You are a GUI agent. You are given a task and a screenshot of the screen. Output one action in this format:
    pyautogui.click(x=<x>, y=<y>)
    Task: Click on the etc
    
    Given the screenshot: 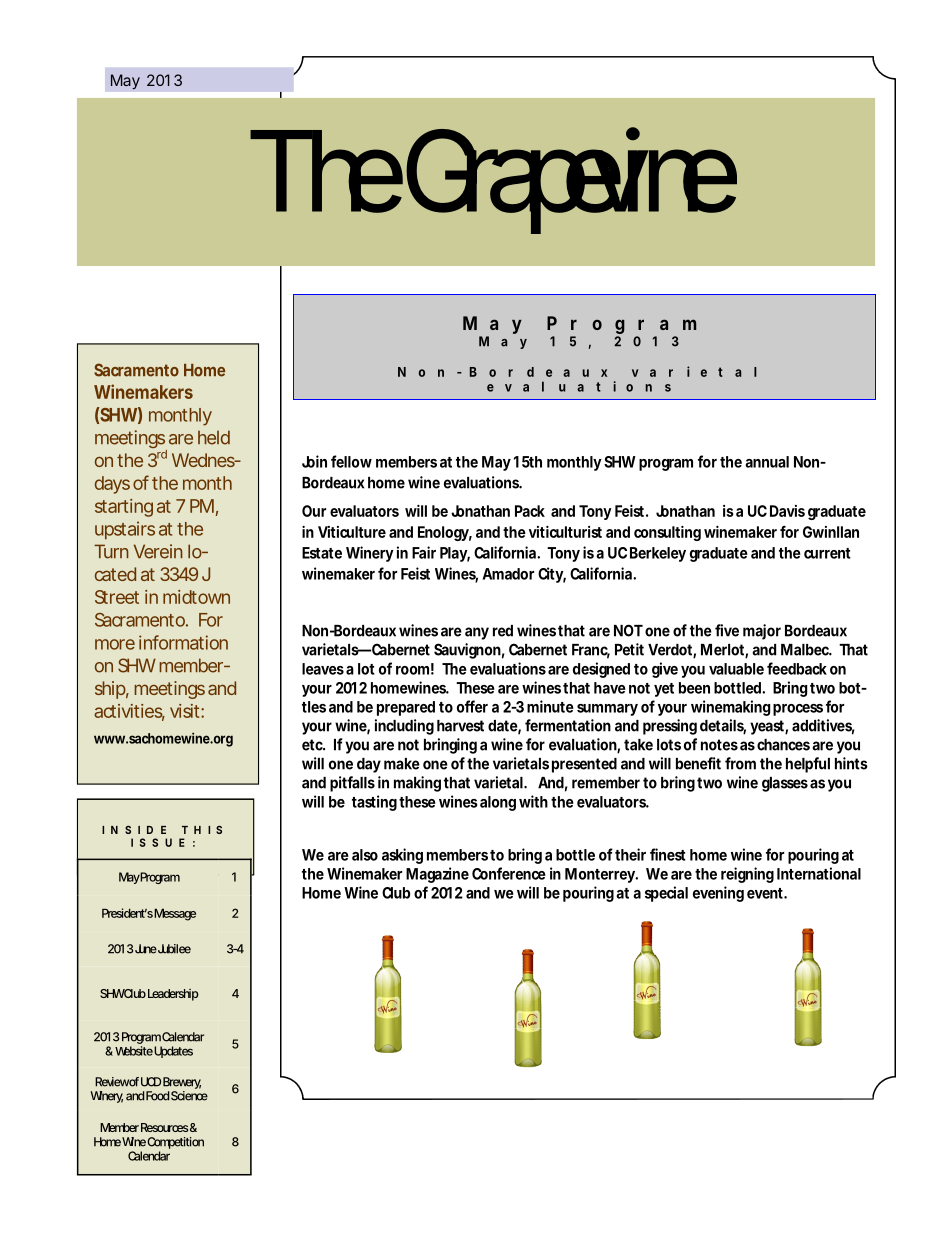 What is the action you would take?
    pyautogui.click(x=313, y=745)
